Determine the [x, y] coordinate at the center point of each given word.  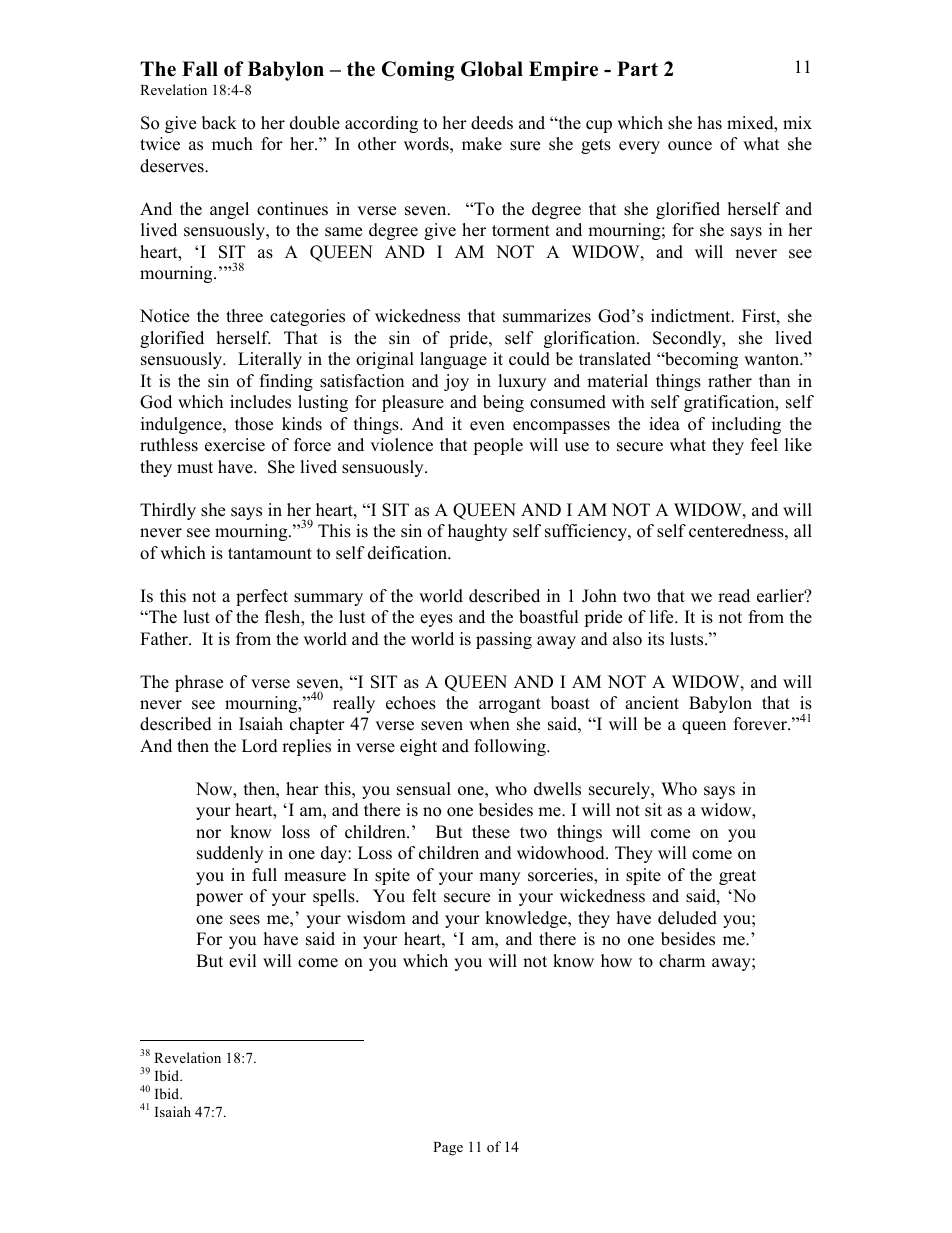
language [453, 360]
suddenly [230, 854]
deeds [492, 123]
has [710, 123]
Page [448, 1149]
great [737, 877]
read [734, 596]
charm [682, 961]
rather [730, 381]
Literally [270, 360]
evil [243, 961]
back [219, 123]
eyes [436, 620]
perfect [262, 597]
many [499, 878]
